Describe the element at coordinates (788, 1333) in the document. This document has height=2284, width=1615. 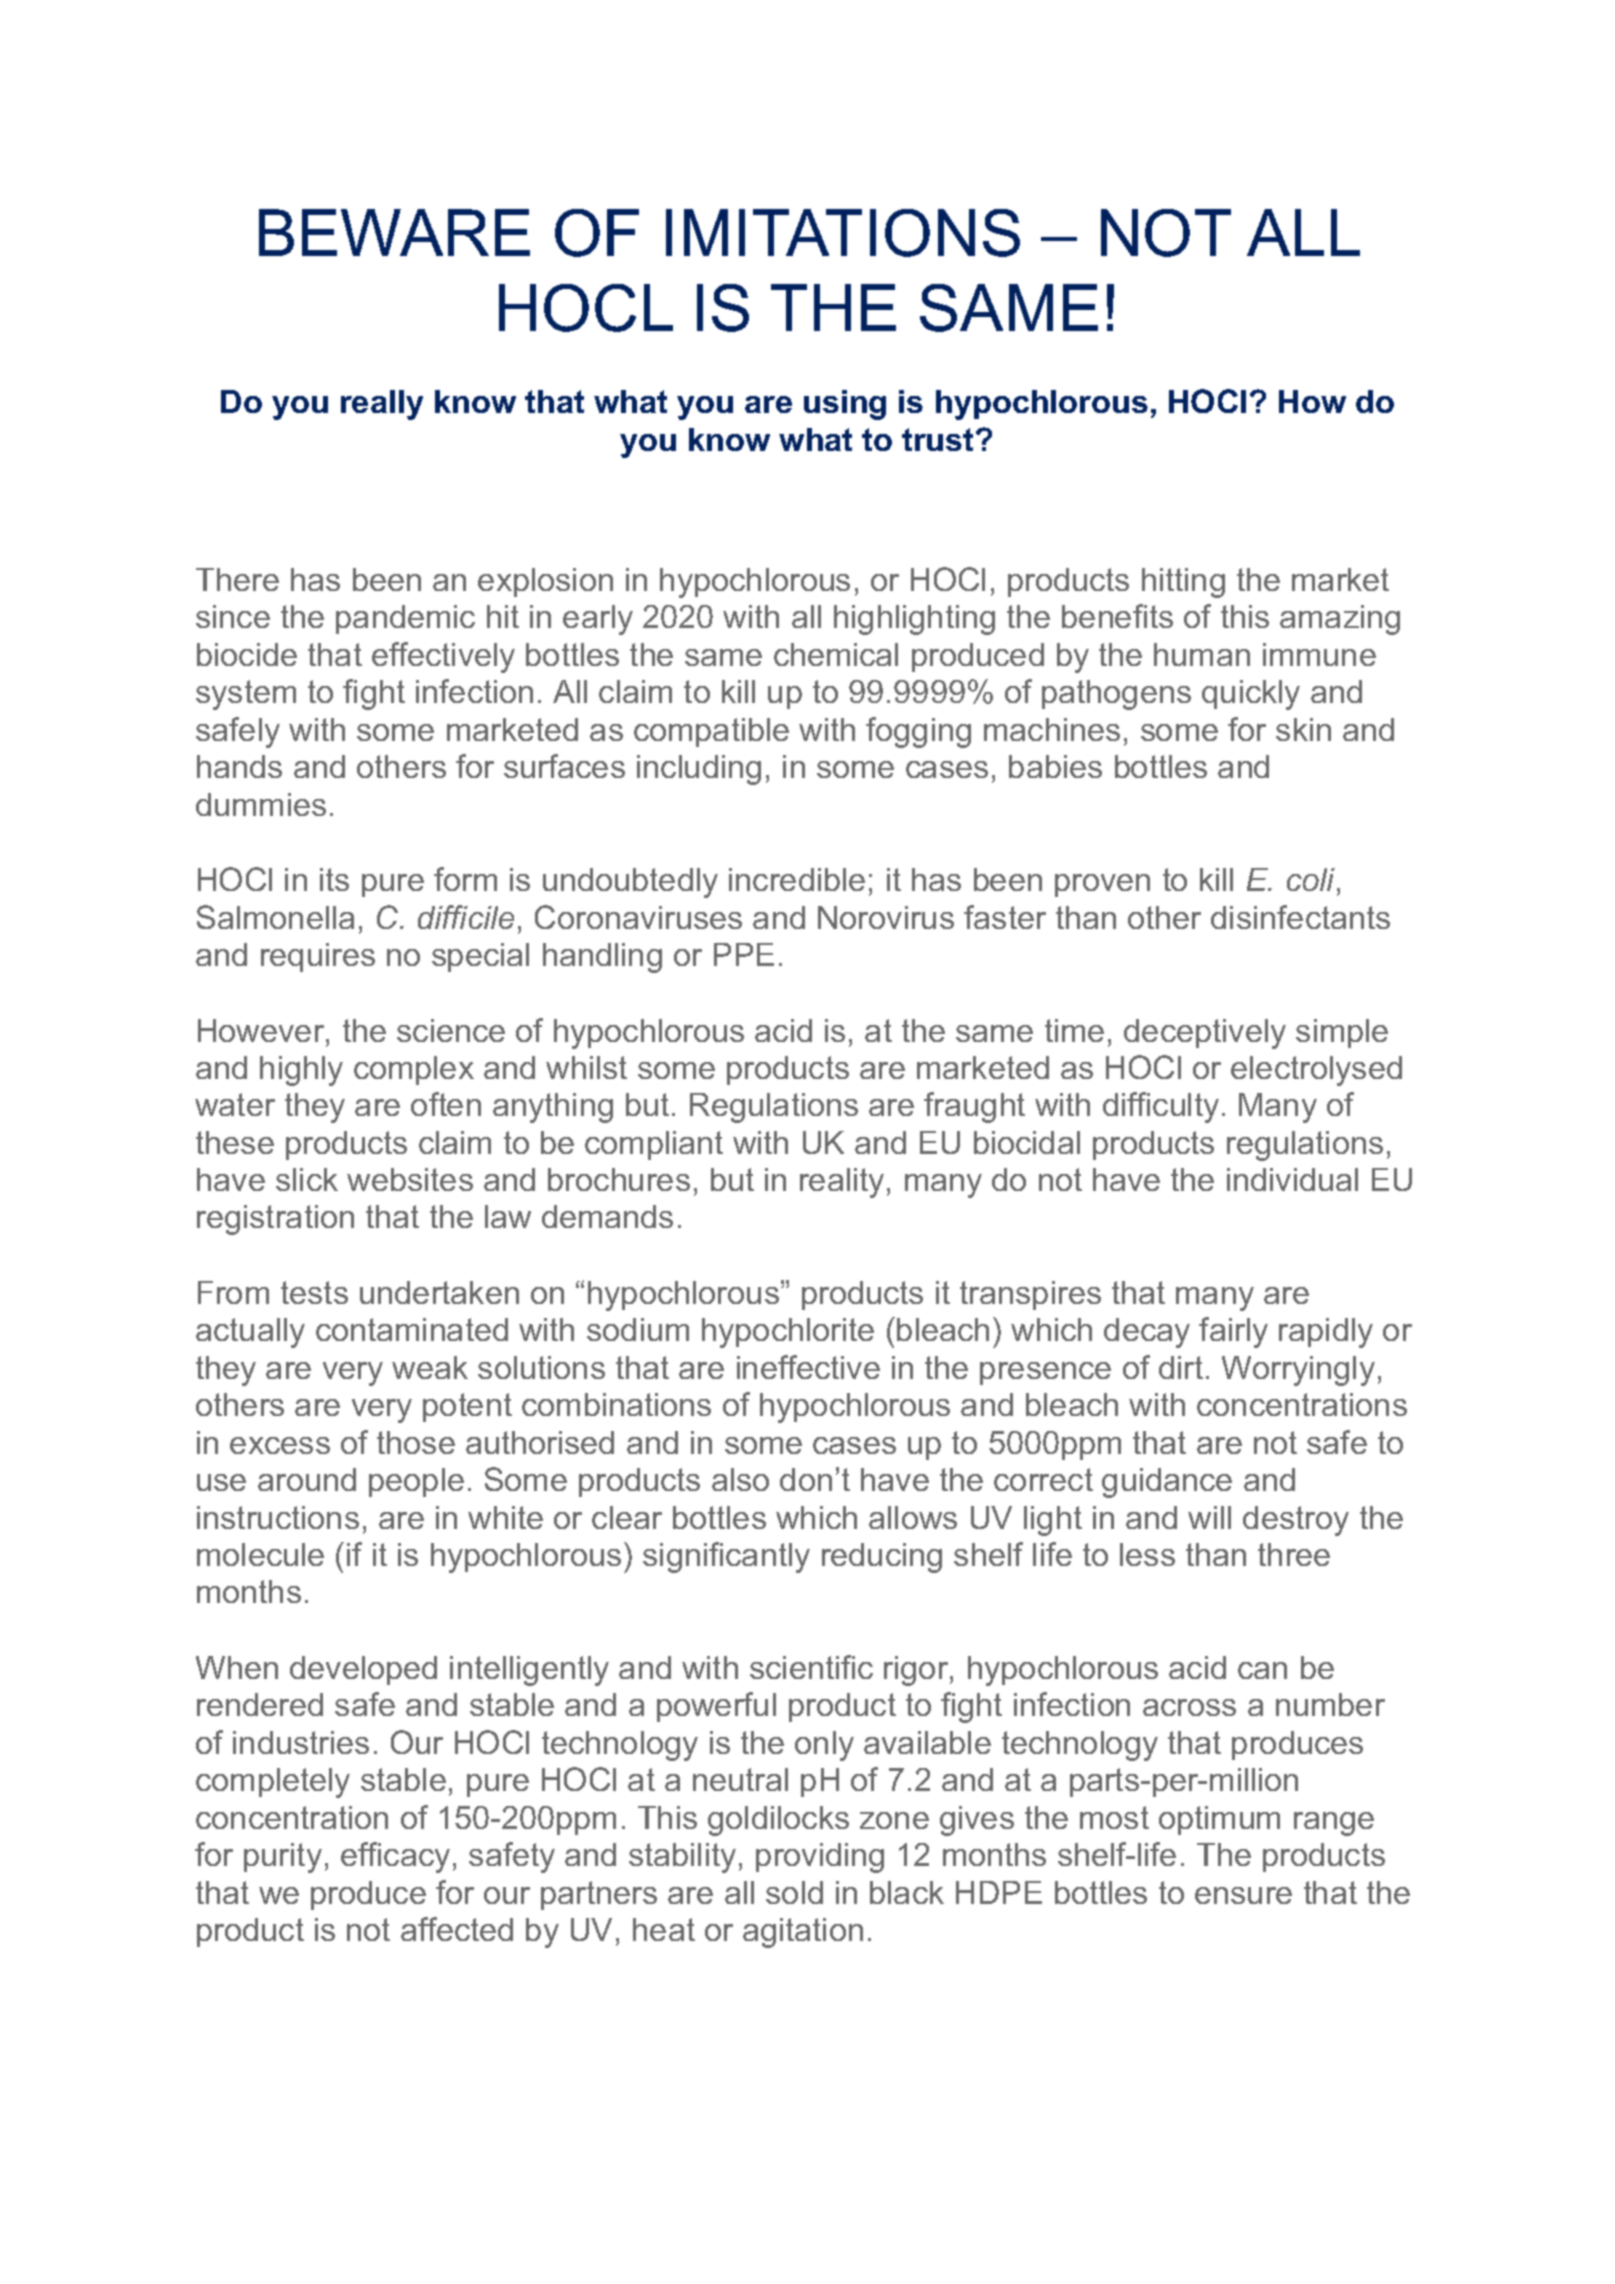
I see `hypochlorite` at that location.
